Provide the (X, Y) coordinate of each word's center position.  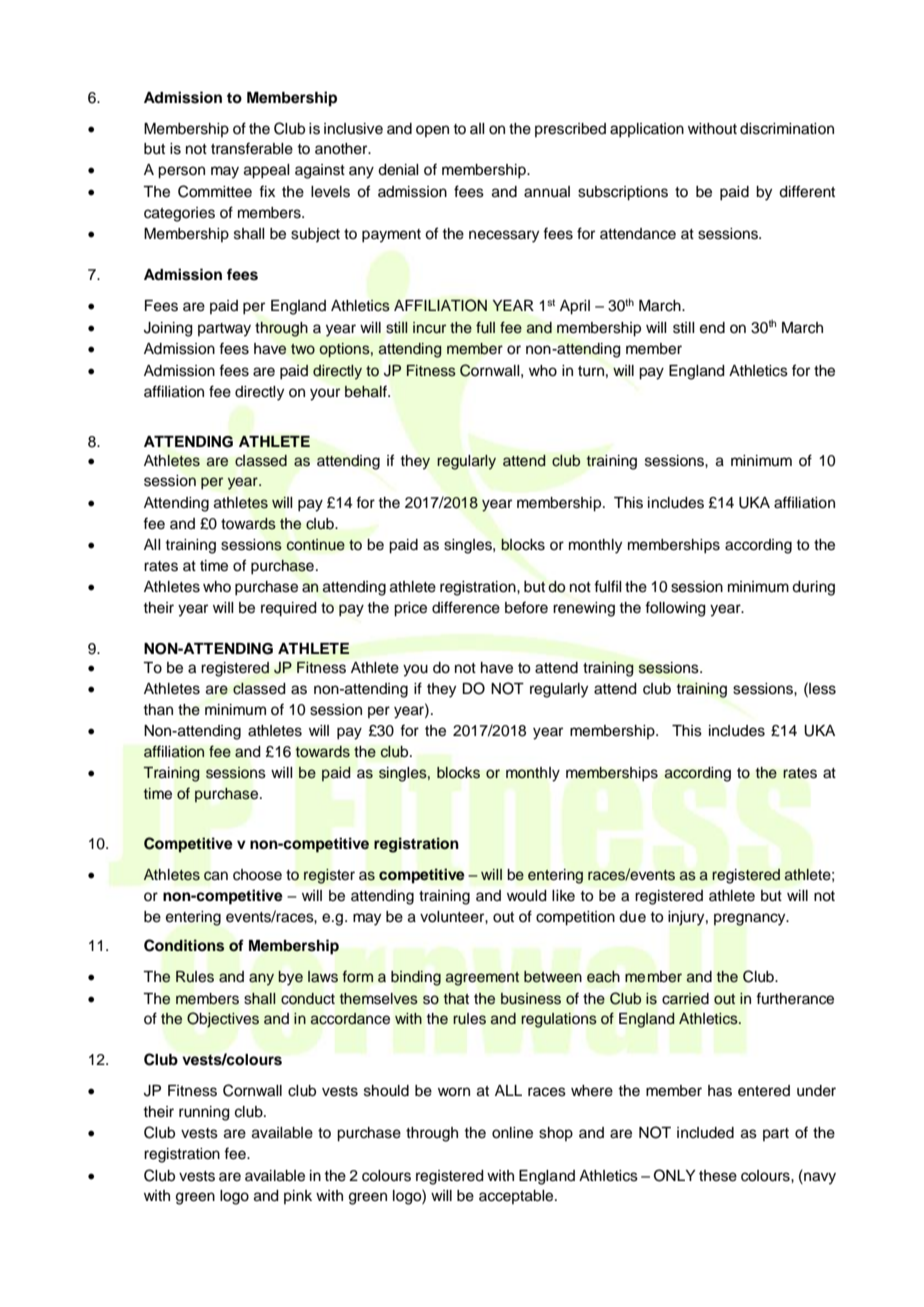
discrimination (787, 129)
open (432, 131)
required (289, 609)
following (675, 609)
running (204, 1113)
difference (466, 607)
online (512, 1133)
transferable (252, 148)
